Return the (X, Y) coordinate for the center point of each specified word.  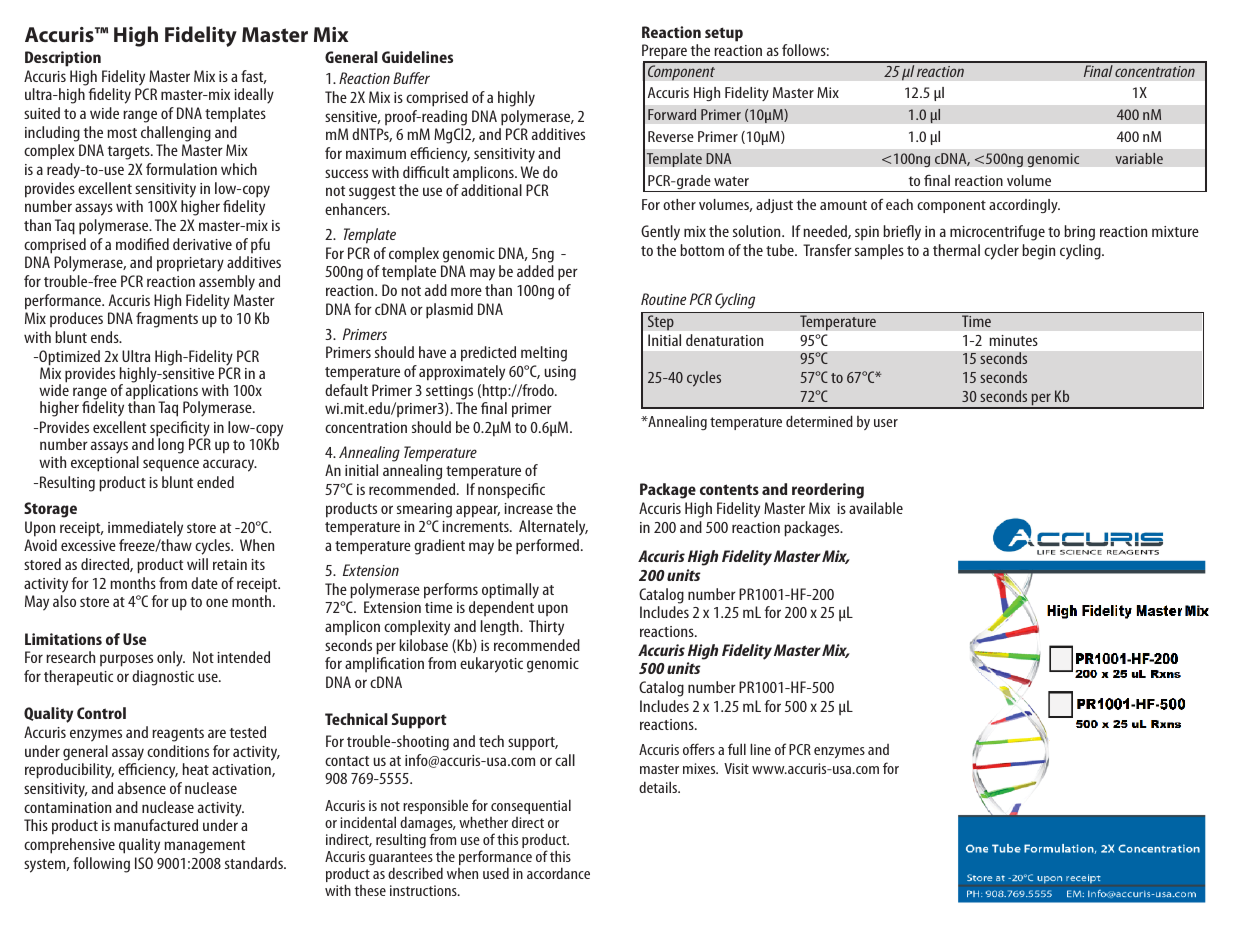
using (560, 373)
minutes (1013, 340)
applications (163, 392)
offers (699, 749)
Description (63, 59)
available (876, 508)
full (737, 749)
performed (549, 547)
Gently (660, 233)
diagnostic (163, 678)
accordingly (1024, 206)
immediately (145, 529)
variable (1139, 158)
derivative (202, 244)
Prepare (665, 53)
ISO (144, 863)
